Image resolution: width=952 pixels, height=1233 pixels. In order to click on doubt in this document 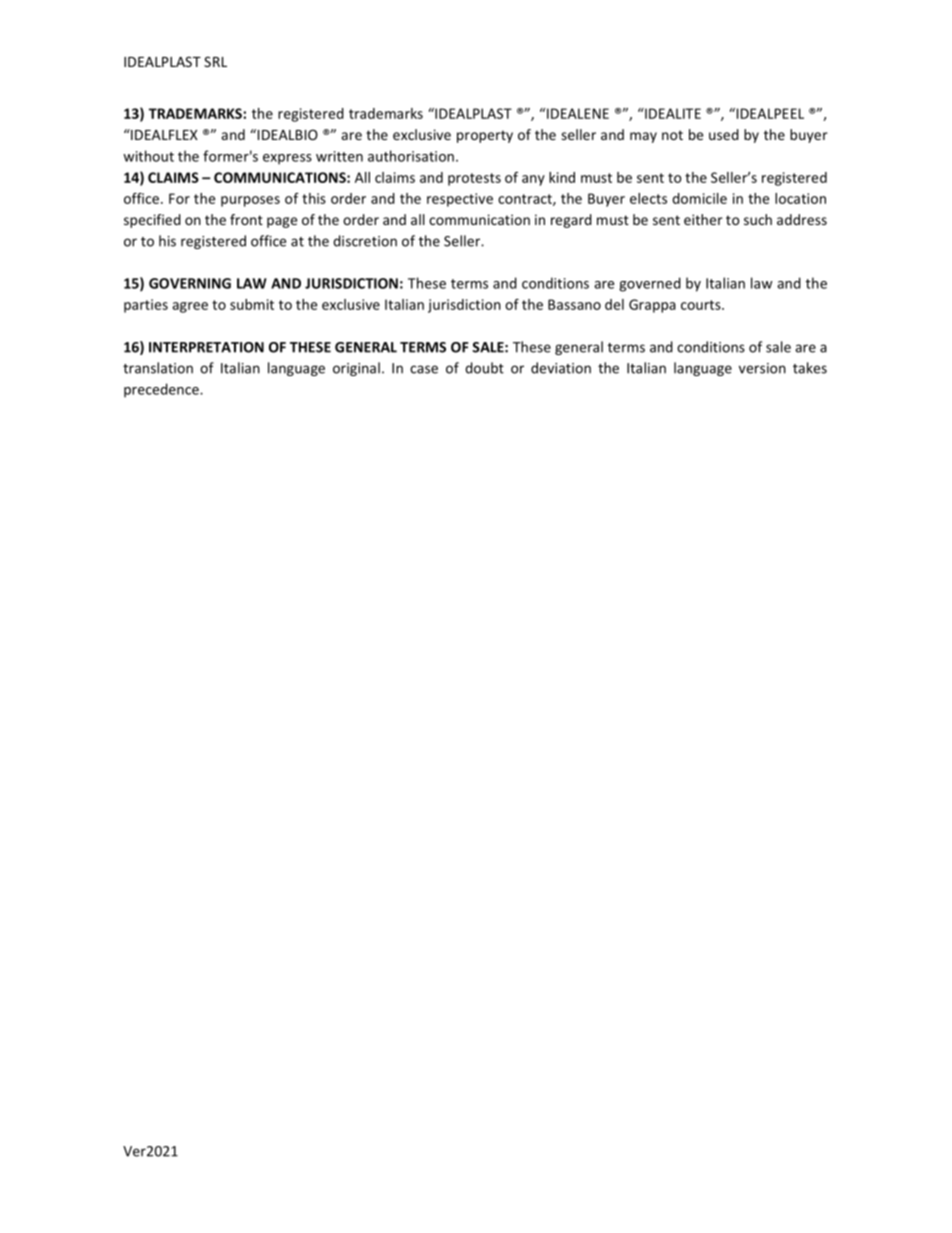, I will do `click(484, 368)`.
